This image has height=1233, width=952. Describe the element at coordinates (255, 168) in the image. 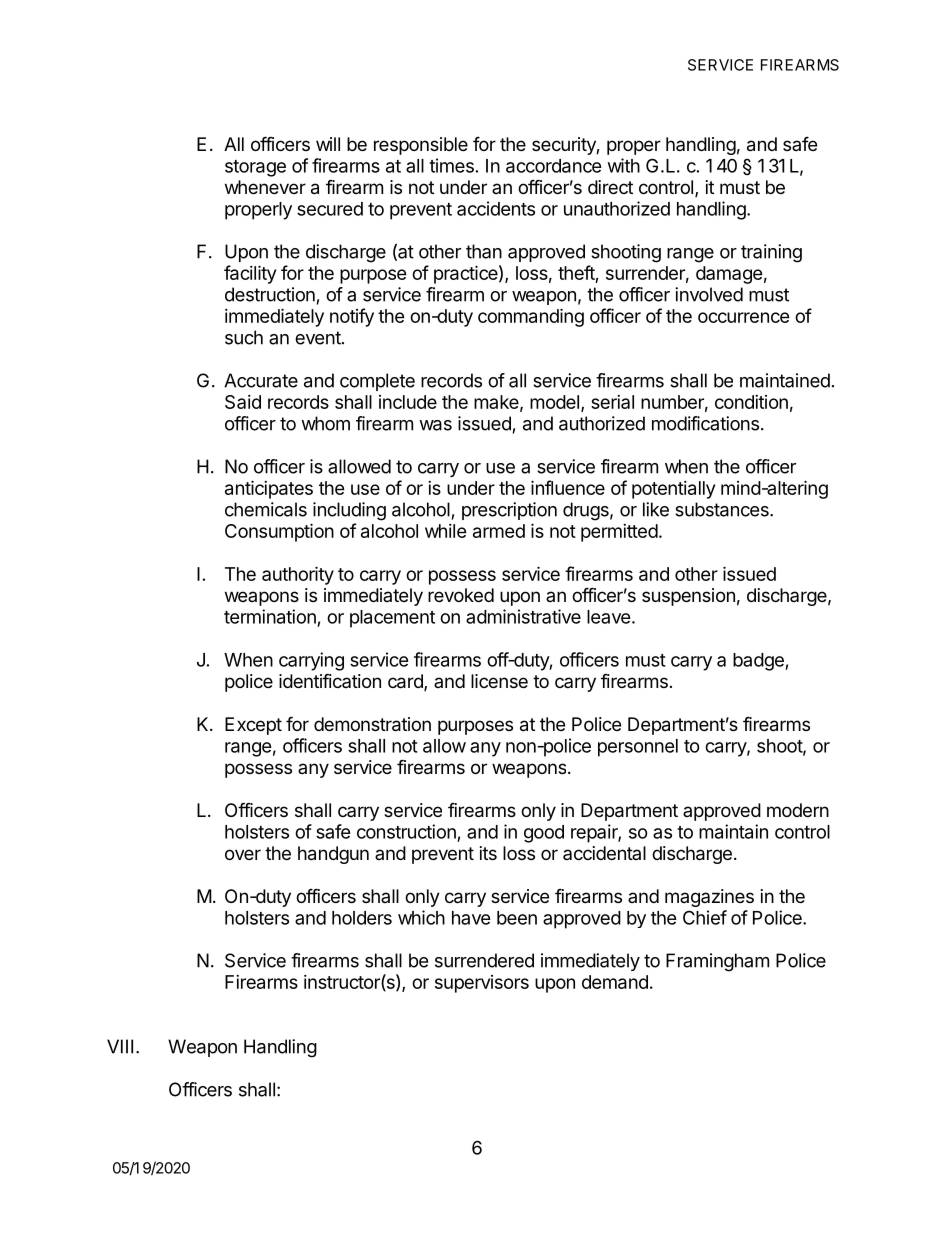

I see `storage` at that location.
